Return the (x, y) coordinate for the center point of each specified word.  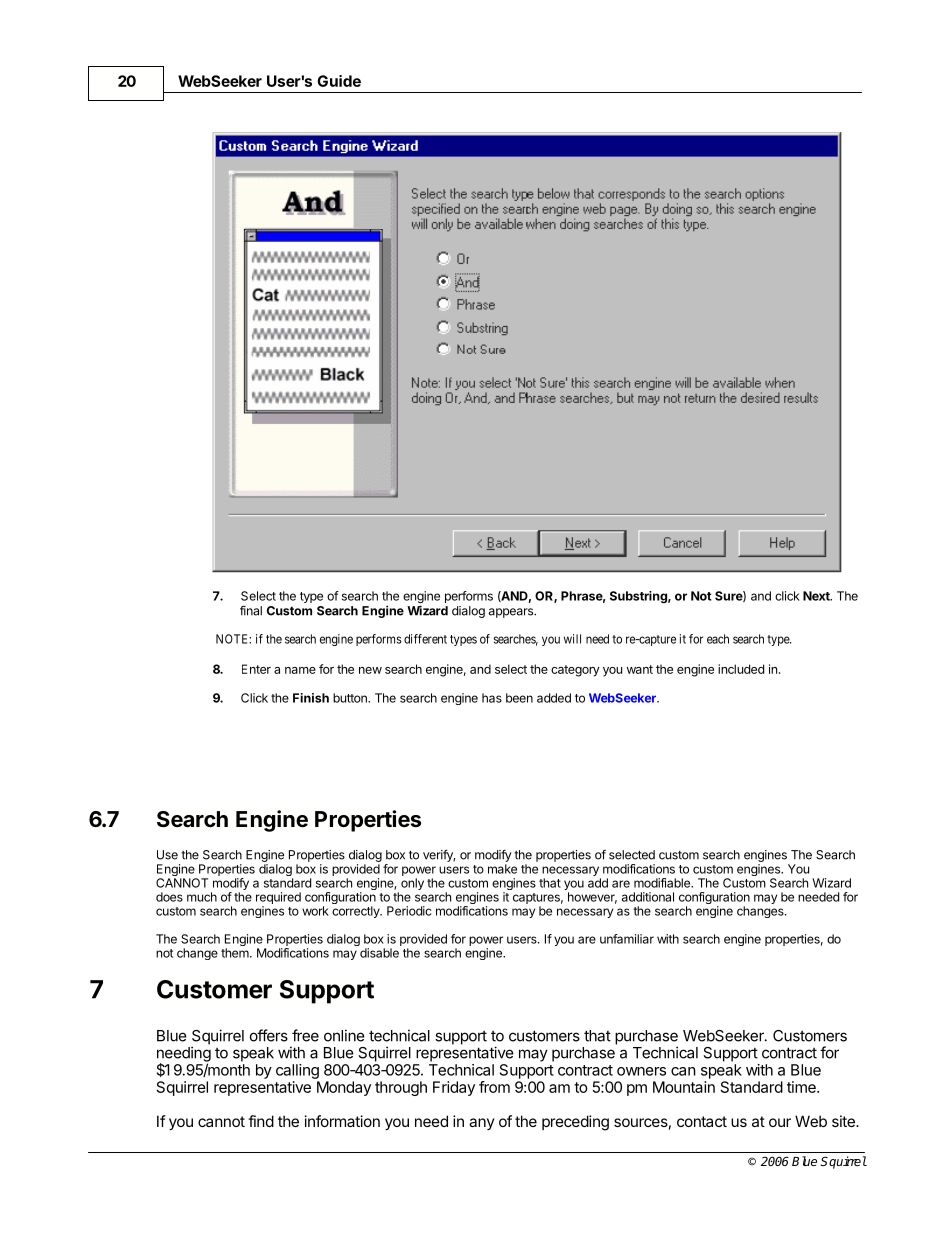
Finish (311, 698)
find (261, 1121)
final (251, 610)
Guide (339, 81)
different (425, 639)
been (519, 698)
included (741, 669)
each (718, 639)
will (572, 639)
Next (817, 596)
